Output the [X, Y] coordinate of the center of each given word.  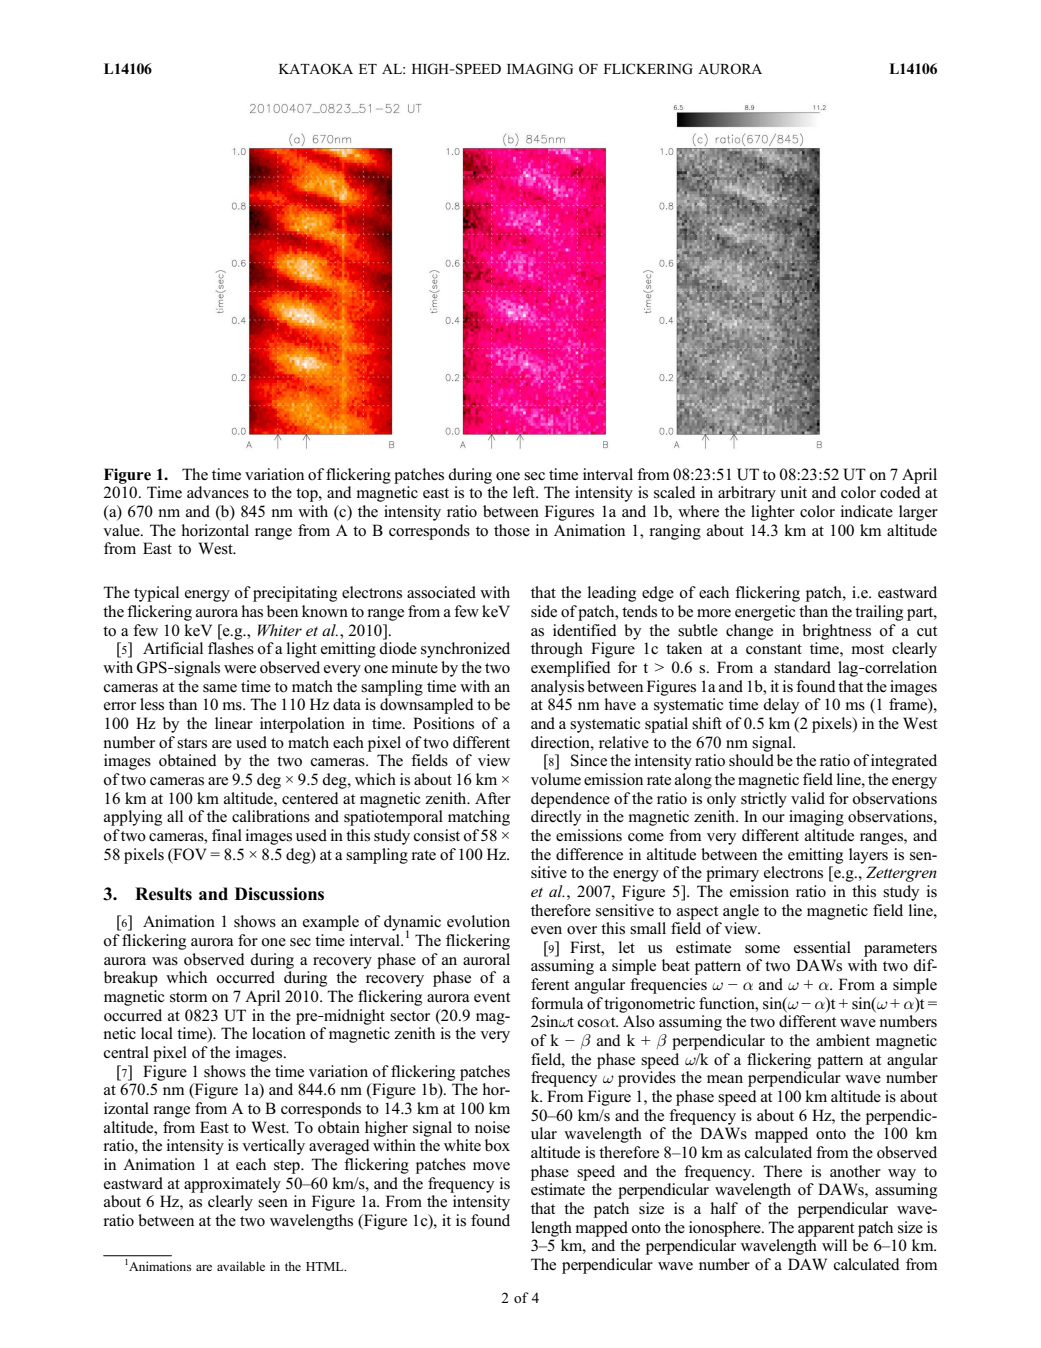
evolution [478, 921]
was [165, 961]
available [241, 1266]
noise [492, 1127]
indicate [867, 511]
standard [802, 667]
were [240, 669]
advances [218, 492]
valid [808, 798]
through [557, 650]
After [493, 798]
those [512, 530]
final [227, 835]
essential [822, 947]
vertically [273, 1147]
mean [725, 1079]
